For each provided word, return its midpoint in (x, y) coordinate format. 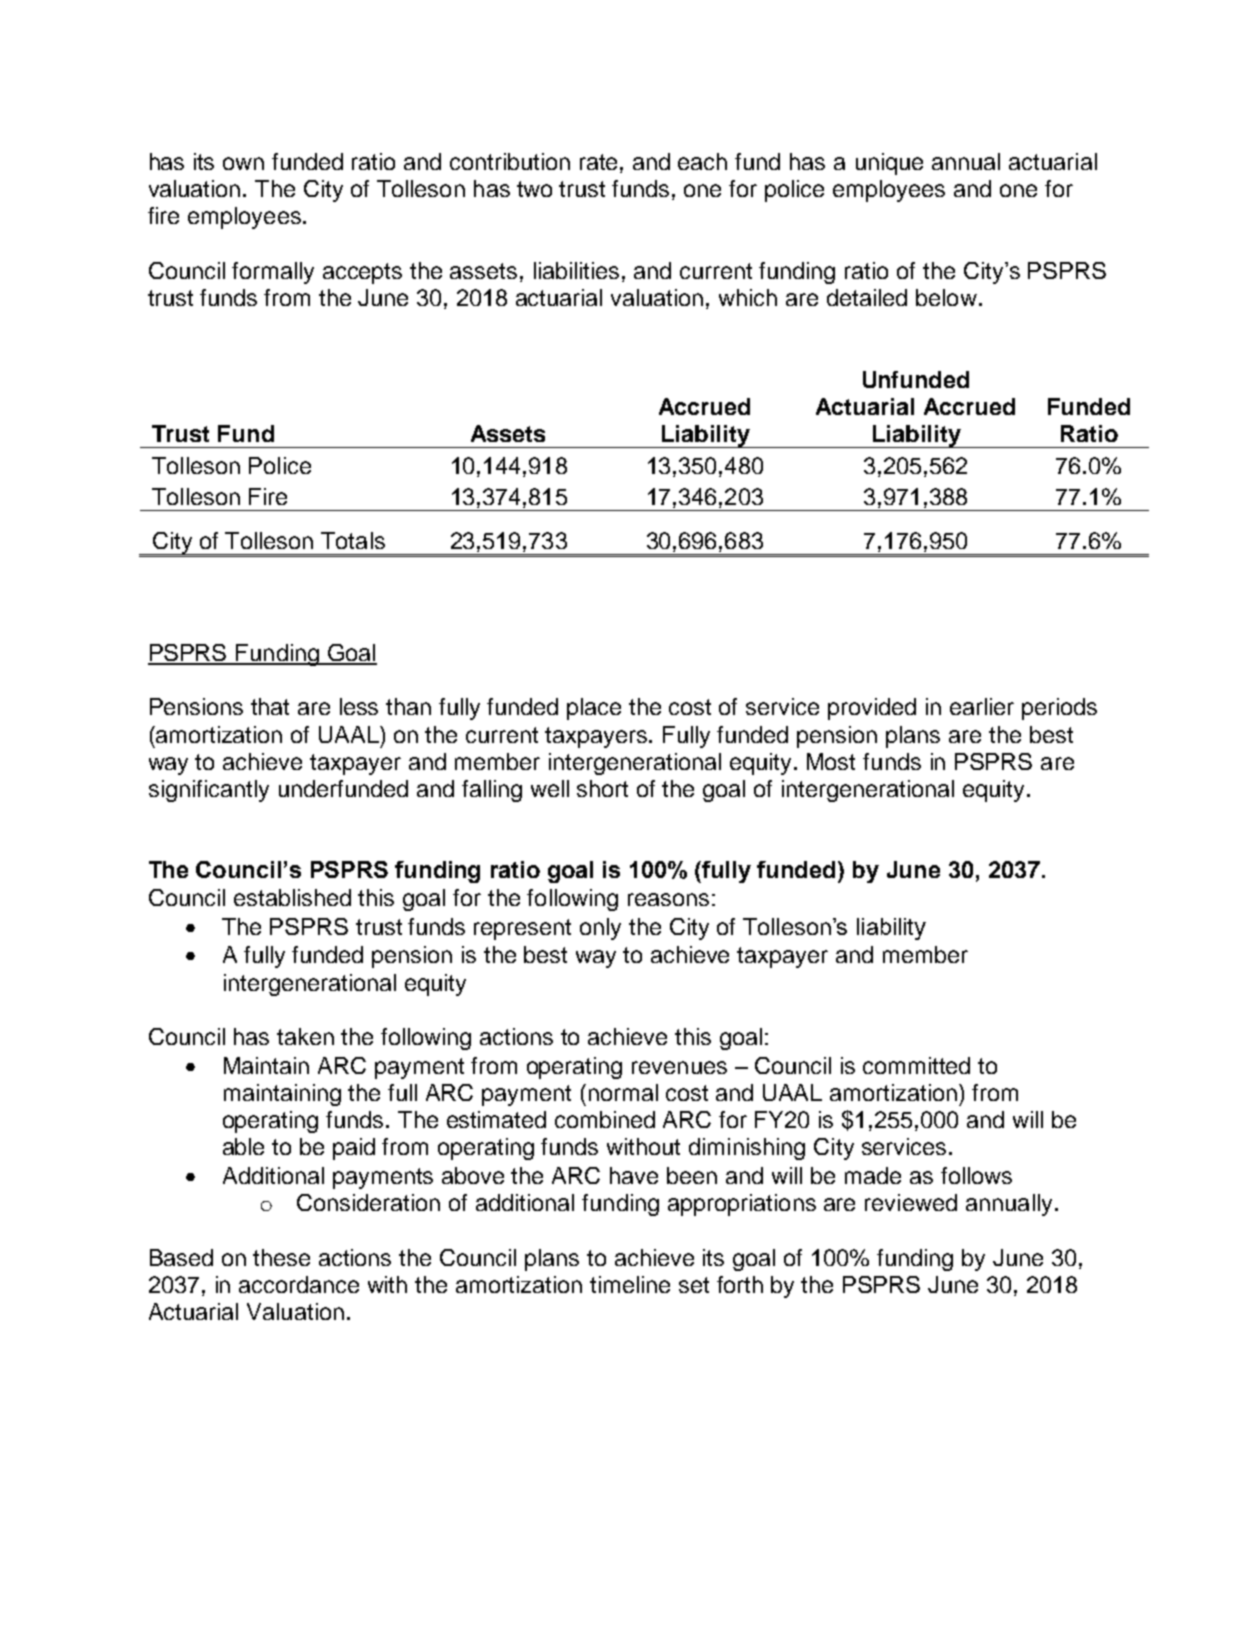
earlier (982, 706)
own (243, 163)
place (594, 709)
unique (889, 164)
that (270, 706)
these (281, 1257)
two (534, 189)
